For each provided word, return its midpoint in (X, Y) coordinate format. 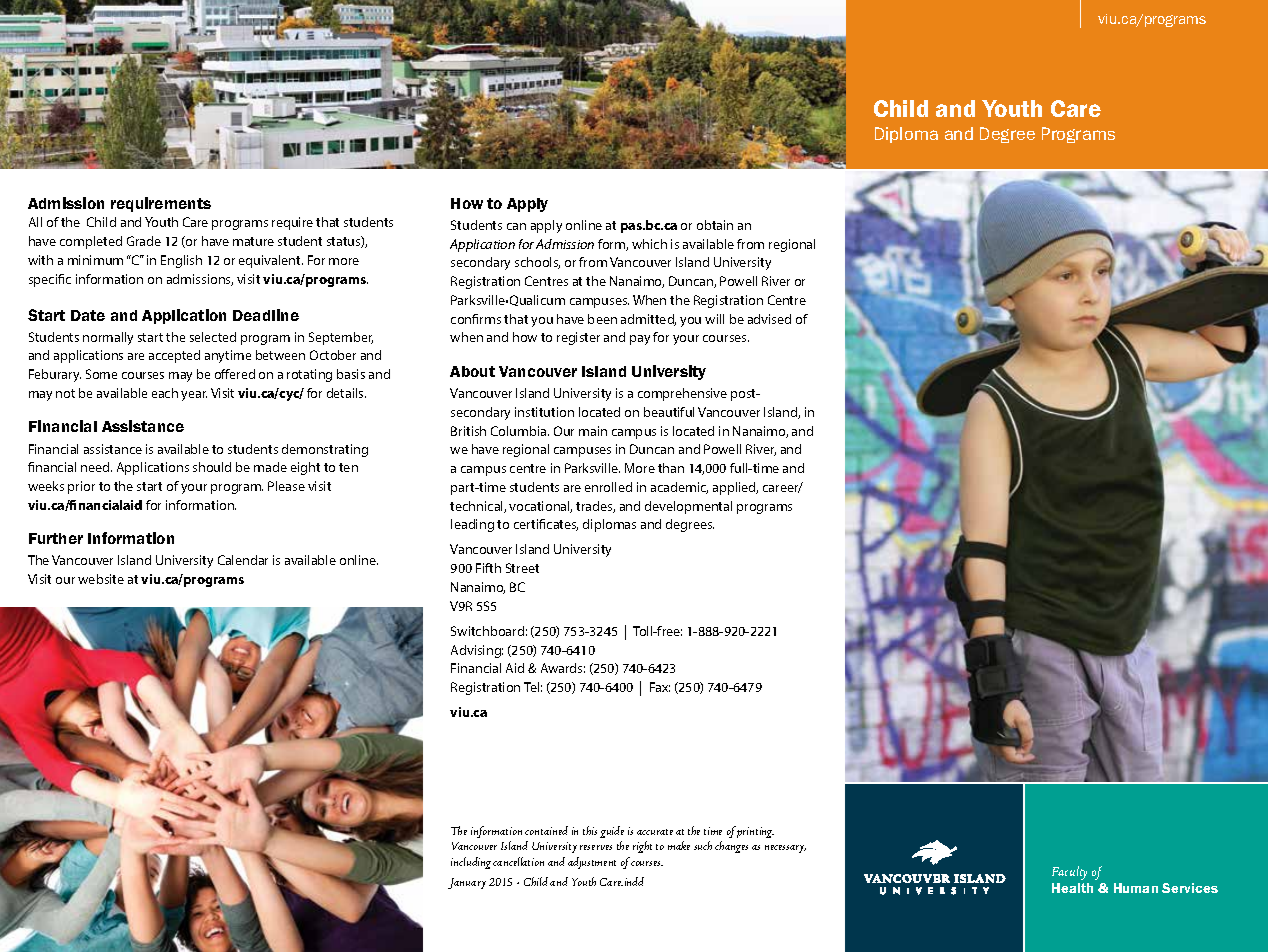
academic (679, 488)
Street (522, 568)
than (671, 468)
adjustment (592, 863)
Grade (144, 241)
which (649, 244)
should (212, 467)
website (101, 579)
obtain (715, 225)
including (471, 863)
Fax (660, 687)
